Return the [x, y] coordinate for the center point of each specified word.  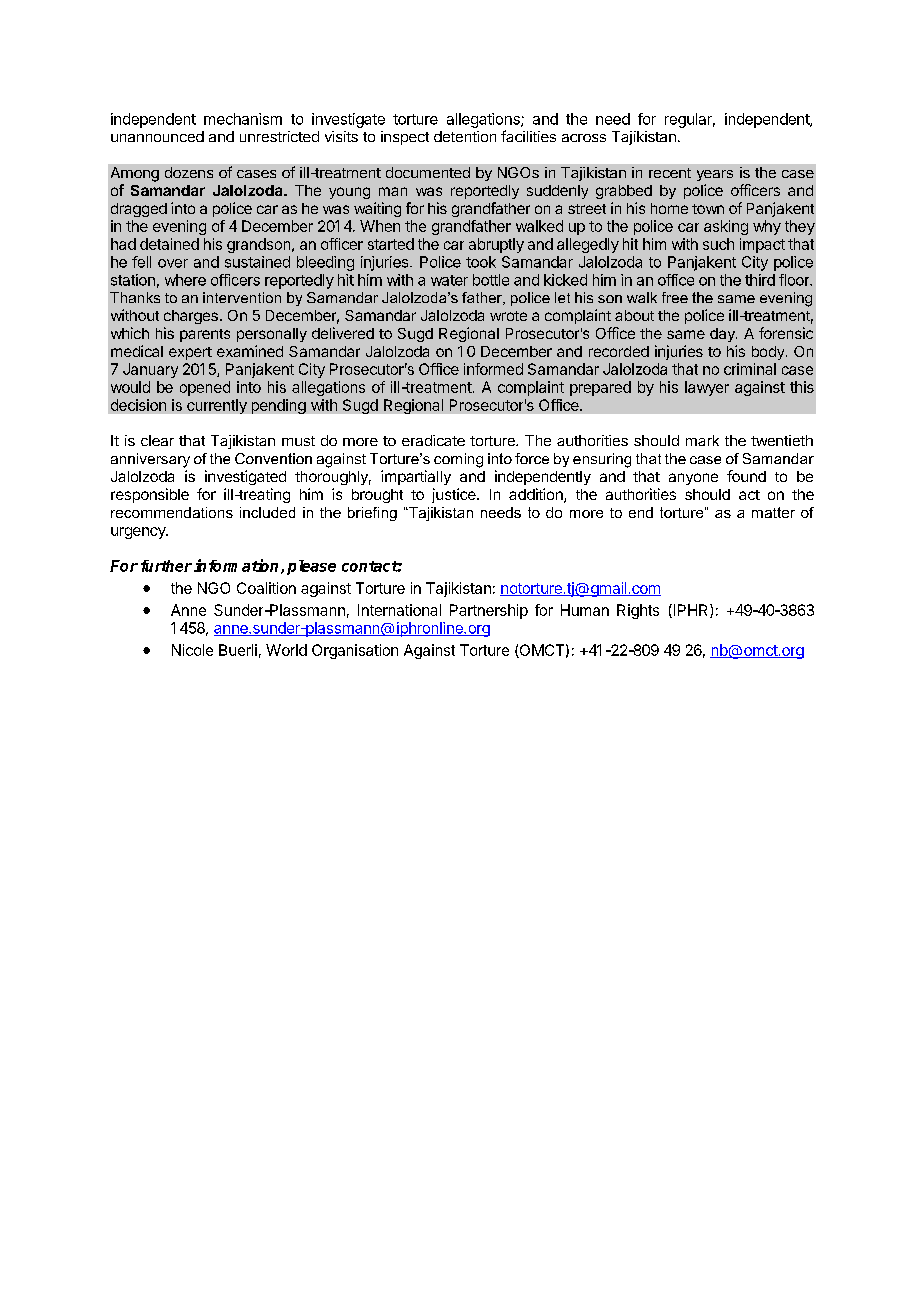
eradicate [433, 440]
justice [455, 495]
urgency [139, 533]
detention [465, 136]
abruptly [496, 245]
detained [169, 244]
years [715, 175]
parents [205, 335]
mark [702, 440]
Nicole [192, 650]
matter [773, 512]
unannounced [157, 136]
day [723, 335]
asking [726, 227]
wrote [508, 316]
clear [157, 440]
